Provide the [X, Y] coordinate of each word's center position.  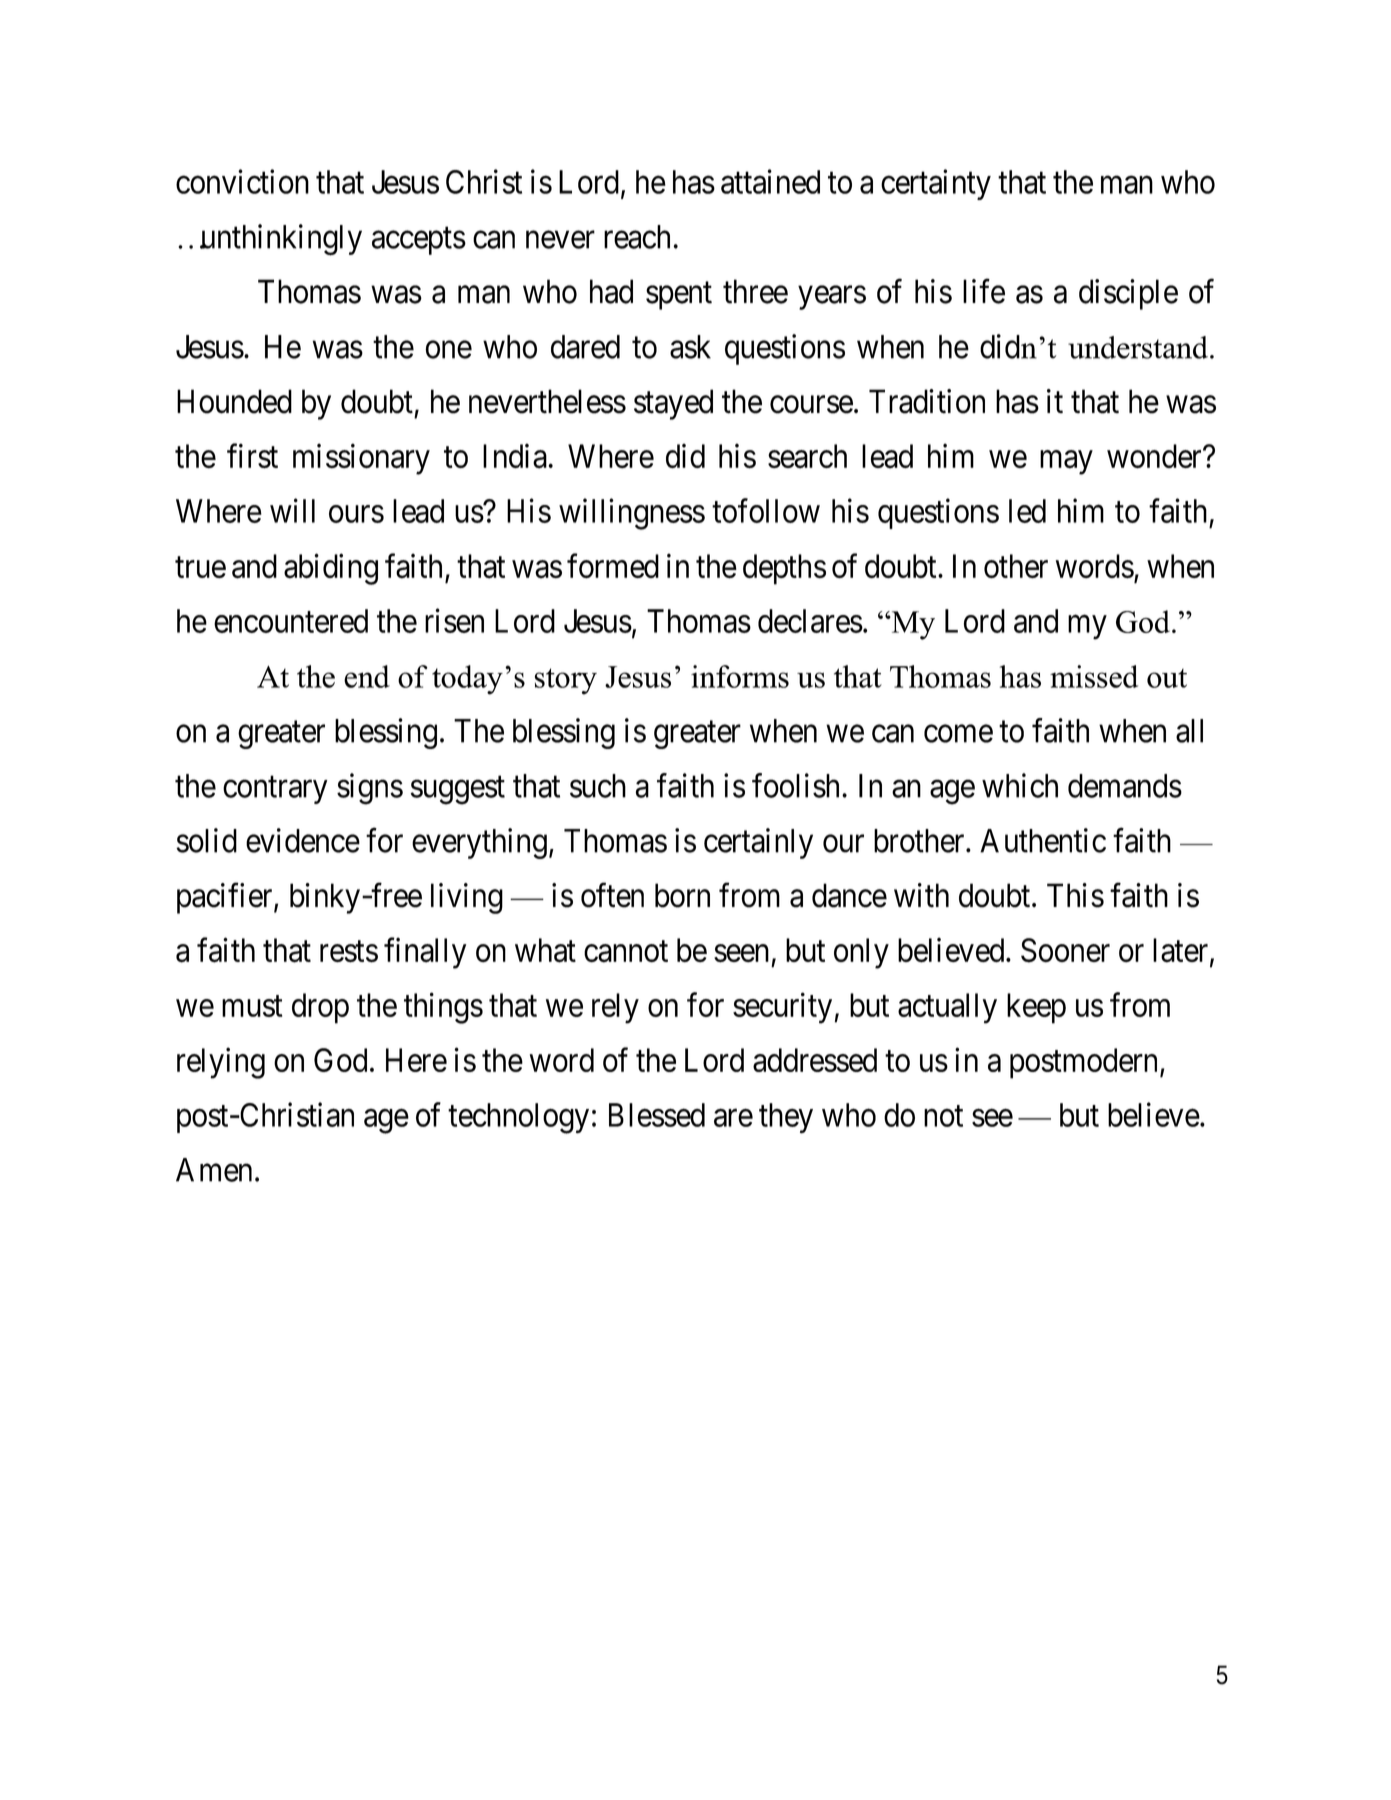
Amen [214, 1170]
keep [1036, 1008]
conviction [242, 181]
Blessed [657, 1115]
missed [1094, 676]
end [367, 676]
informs [740, 676]
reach [639, 237]
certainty [936, 184]
